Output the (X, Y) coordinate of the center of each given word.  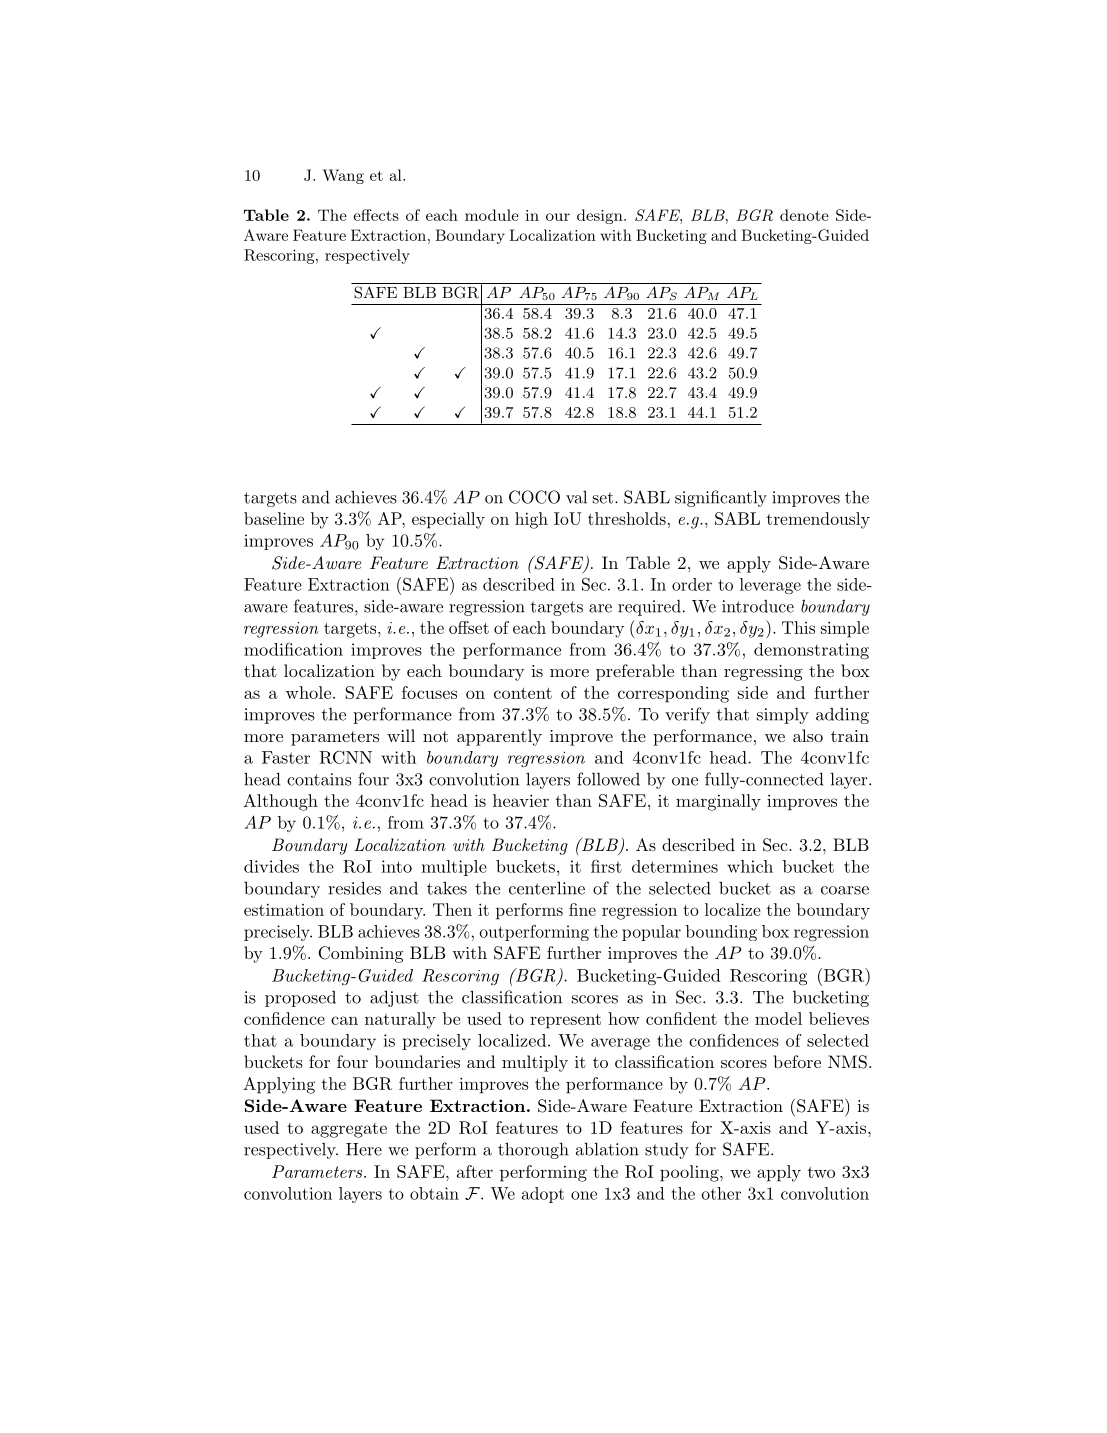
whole (308, 692)
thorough (533, 1150)
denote (804, 215)
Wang (343, 176)
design (601, 216)
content (523, 693)
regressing (763, 673)
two (821, 1172)
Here (364, 1149)
